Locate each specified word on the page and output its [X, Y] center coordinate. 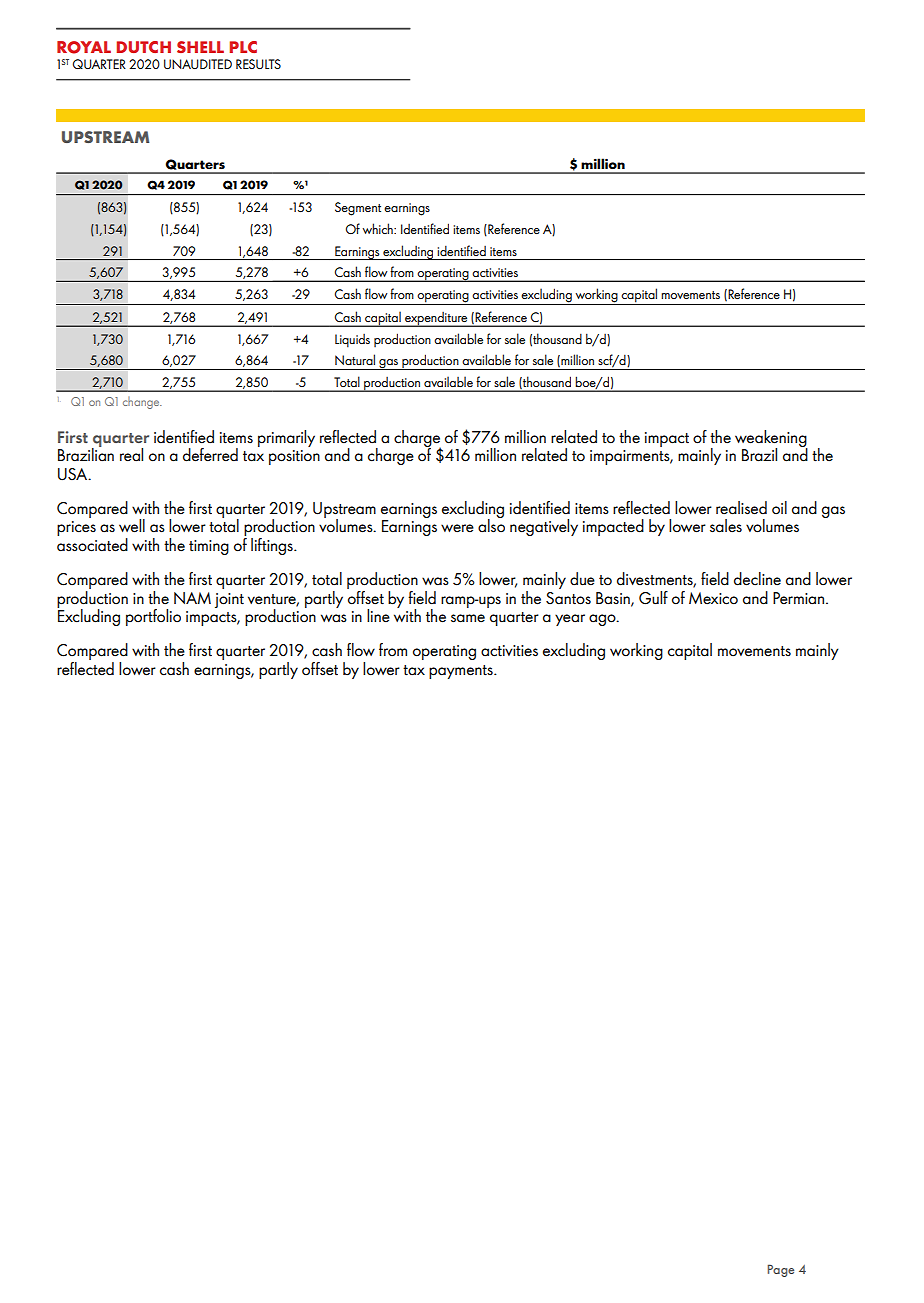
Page [780, 1270]
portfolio [153, 617]
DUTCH [143, 47]
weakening [771, 439]
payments [462, 672]
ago [603, 620]
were [457, 528]
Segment [358, 209]
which [378, 228]
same [468, 618]
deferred [210, 455]
